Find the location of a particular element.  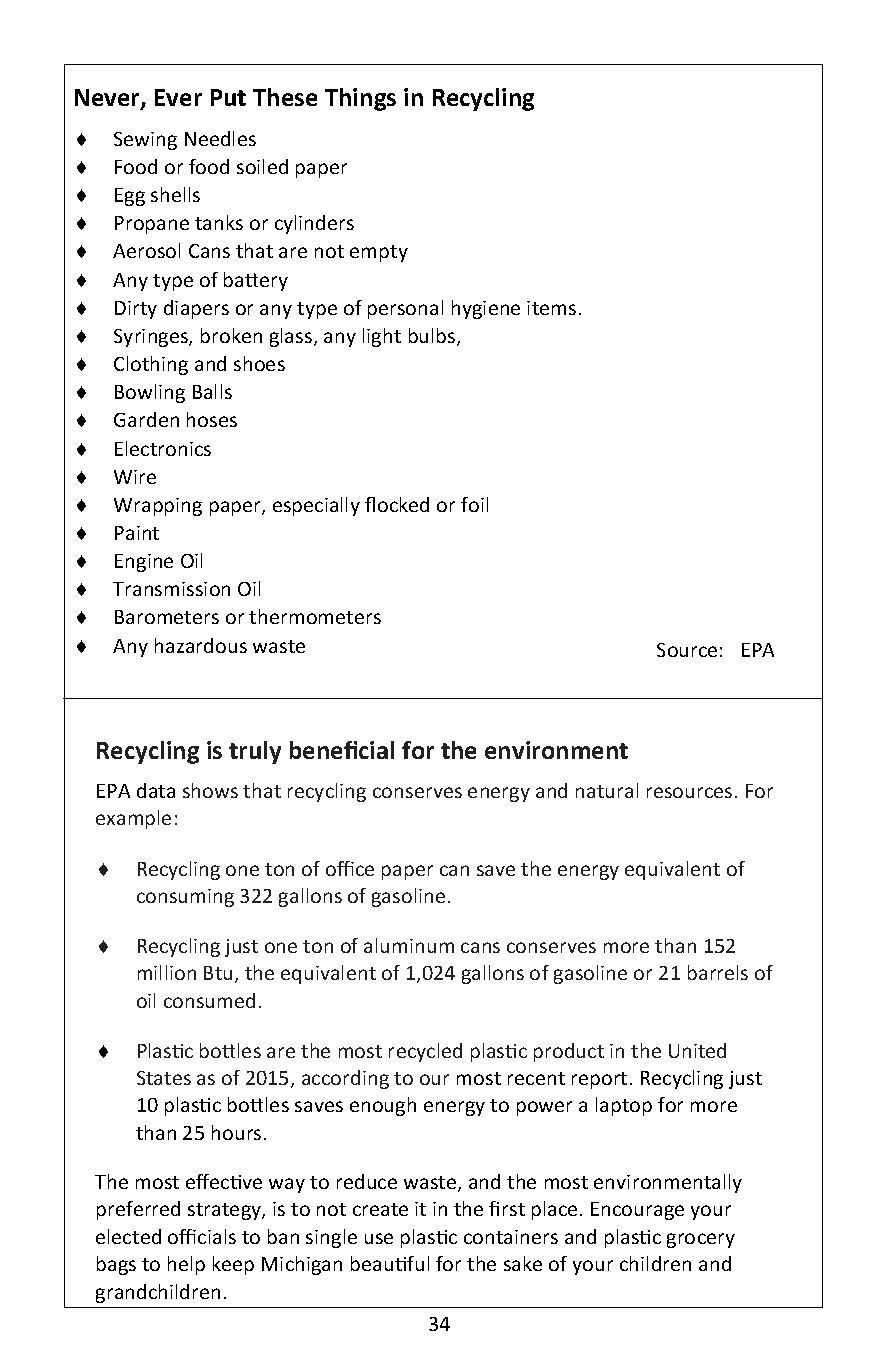

items is located at coordinates (551, 308).
